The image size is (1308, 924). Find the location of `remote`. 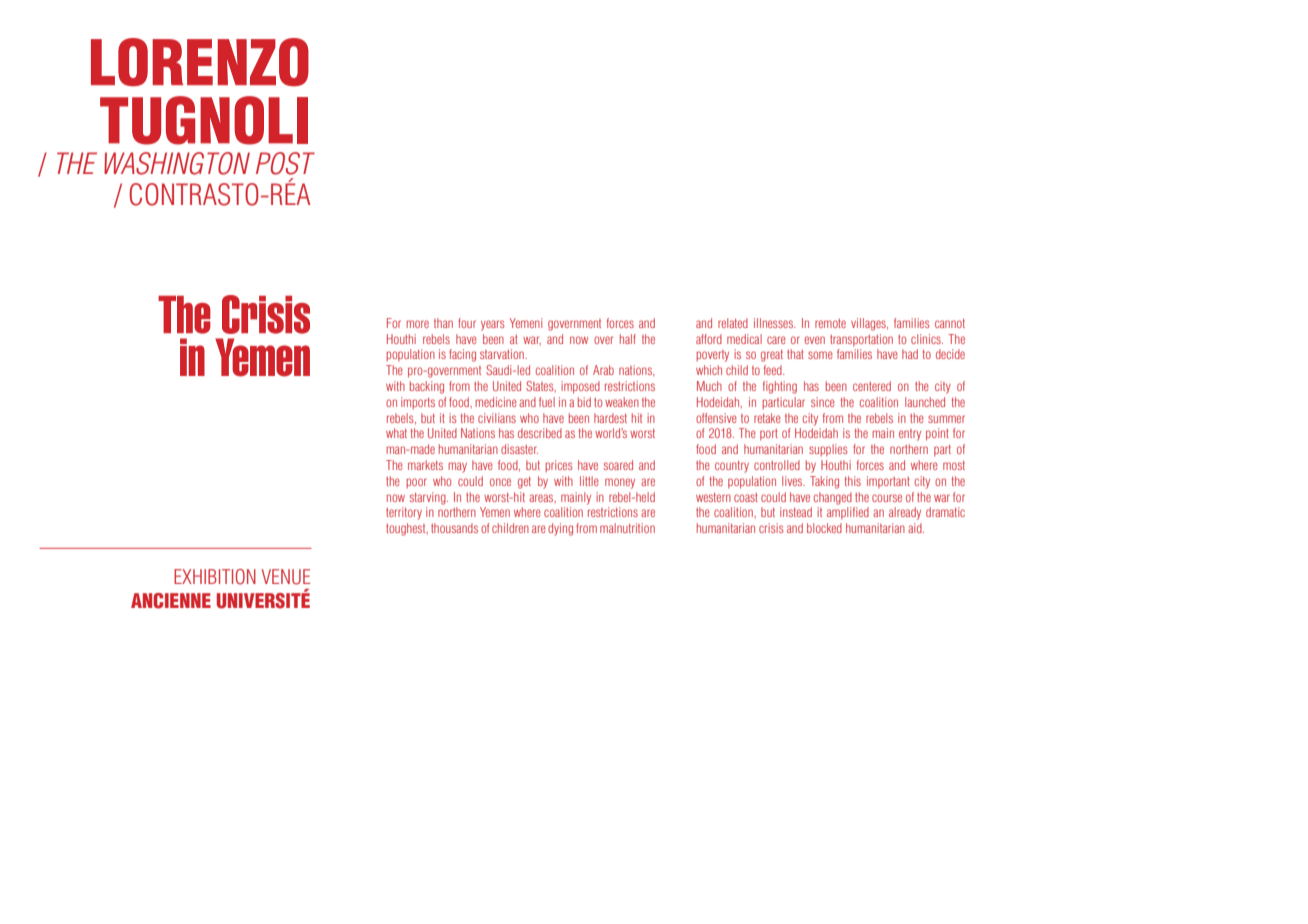

remote is located at coordinates (830, 323).
